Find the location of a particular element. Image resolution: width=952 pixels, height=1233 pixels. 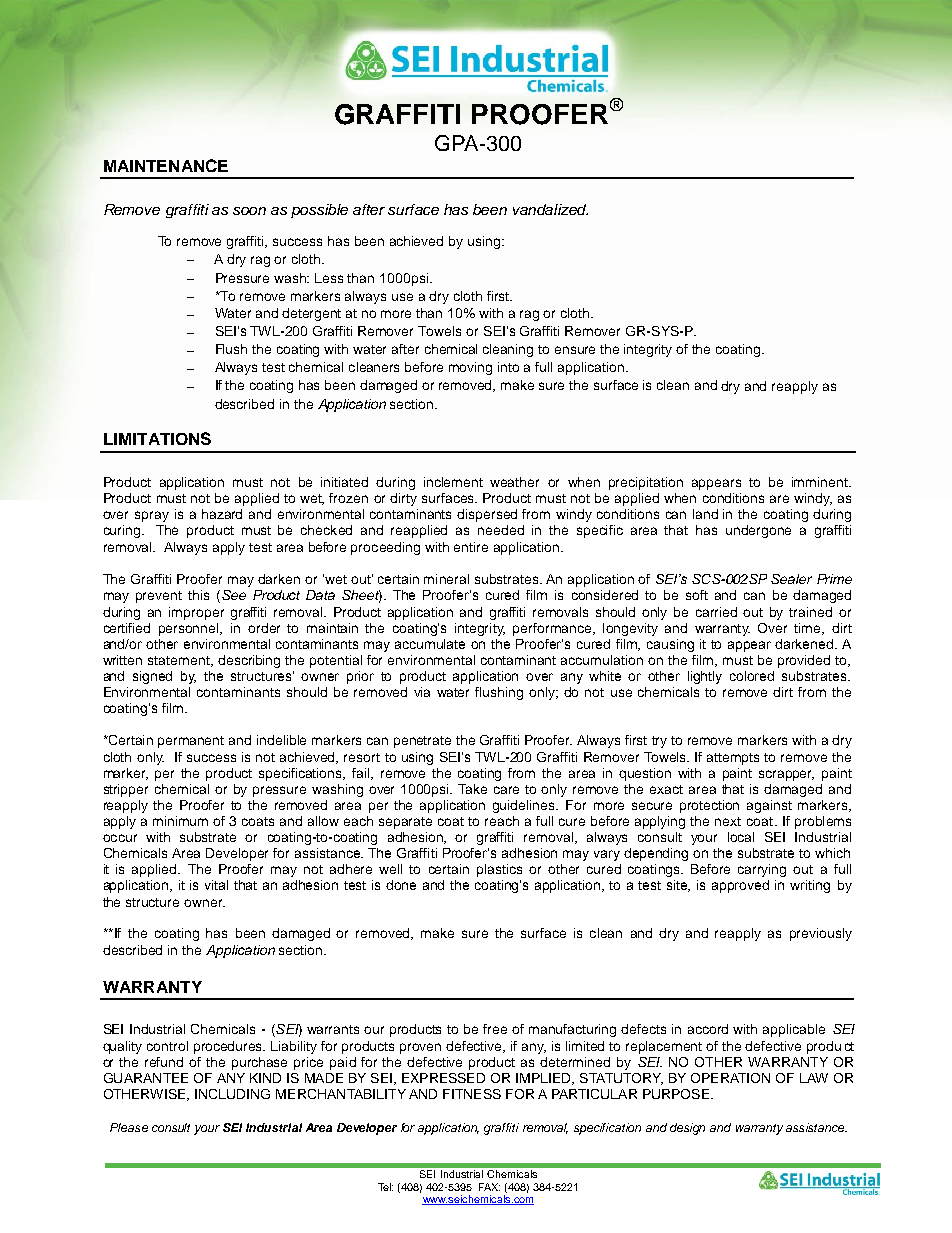

soon is located at coordinates (249, 211).
